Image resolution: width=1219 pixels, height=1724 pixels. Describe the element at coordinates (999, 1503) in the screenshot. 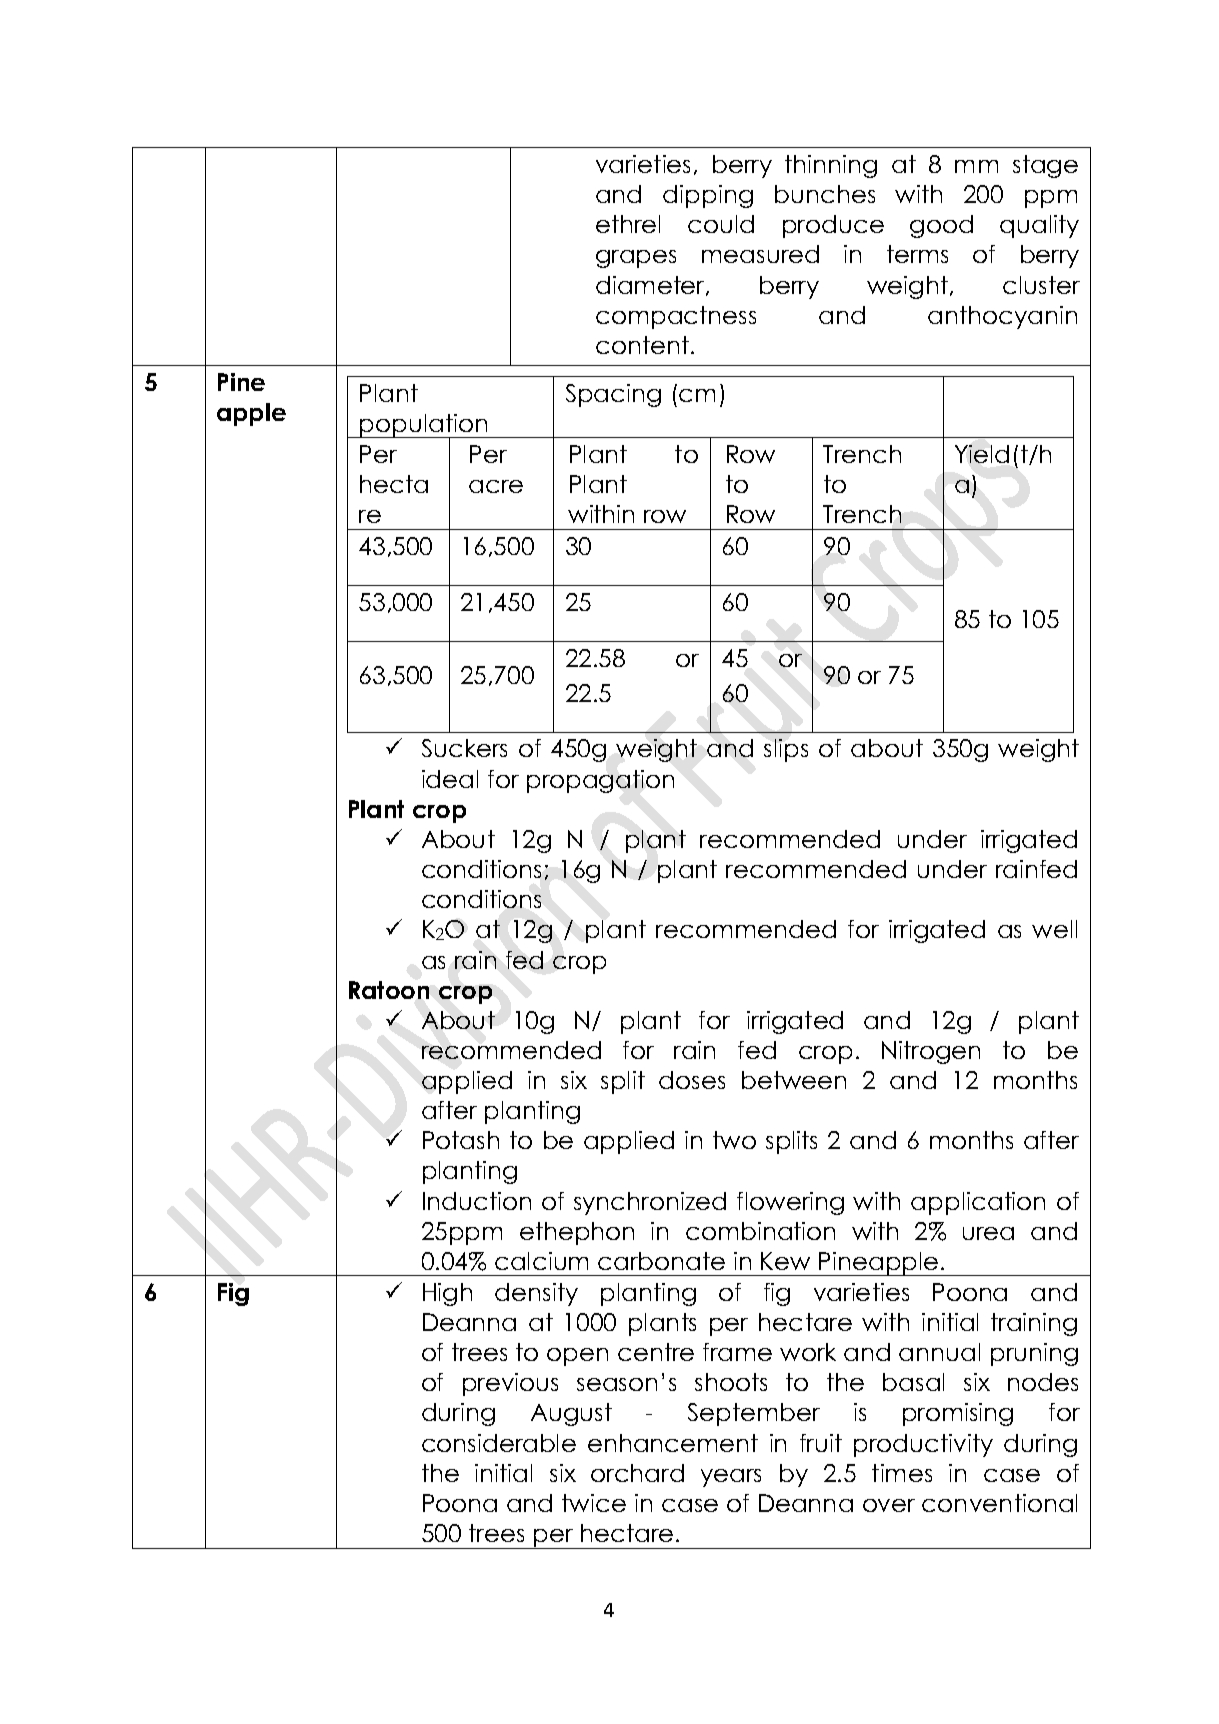

I see `conventional` at that location.
